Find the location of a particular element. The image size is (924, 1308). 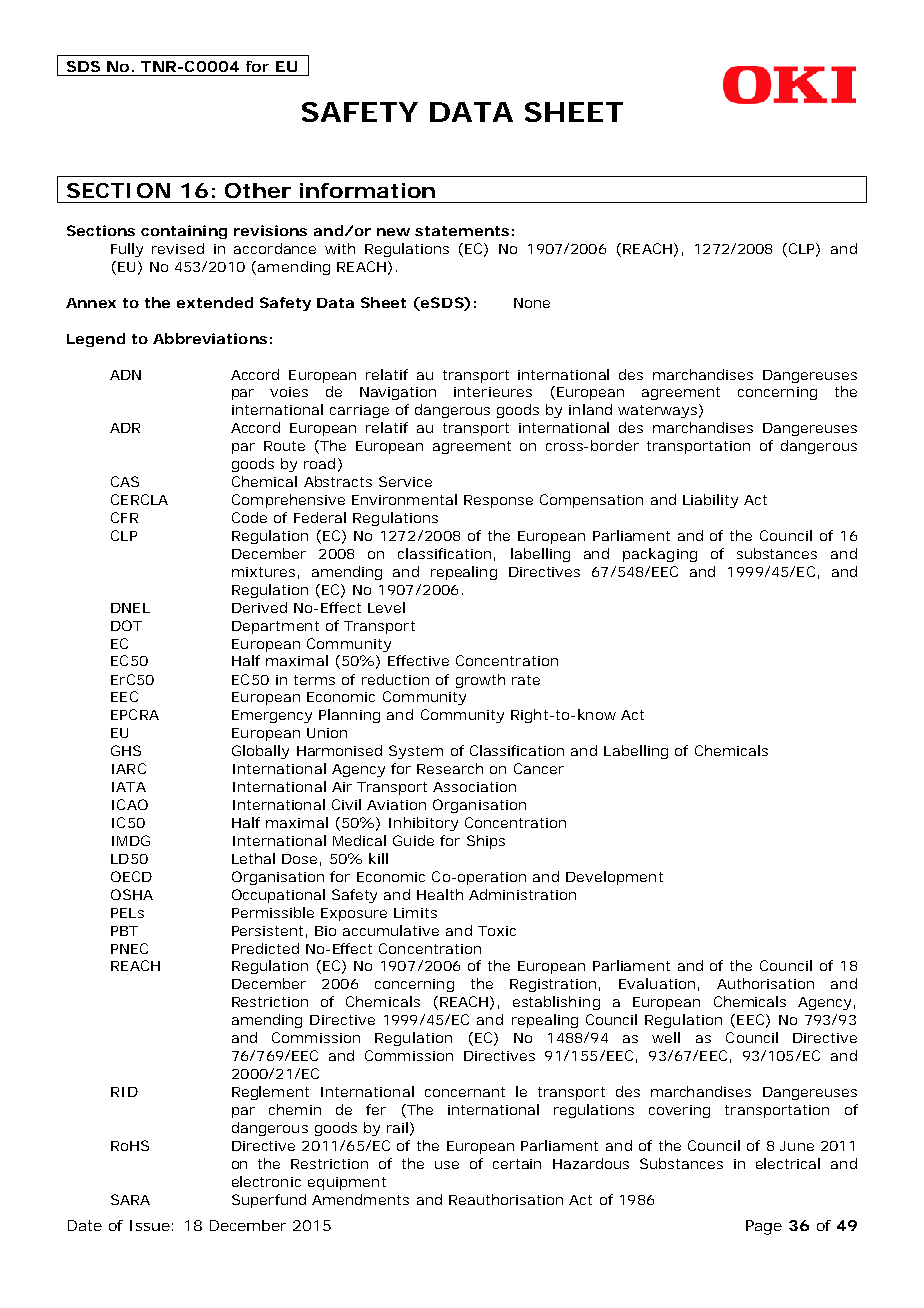

Service is located at coordinates (405, 481).
